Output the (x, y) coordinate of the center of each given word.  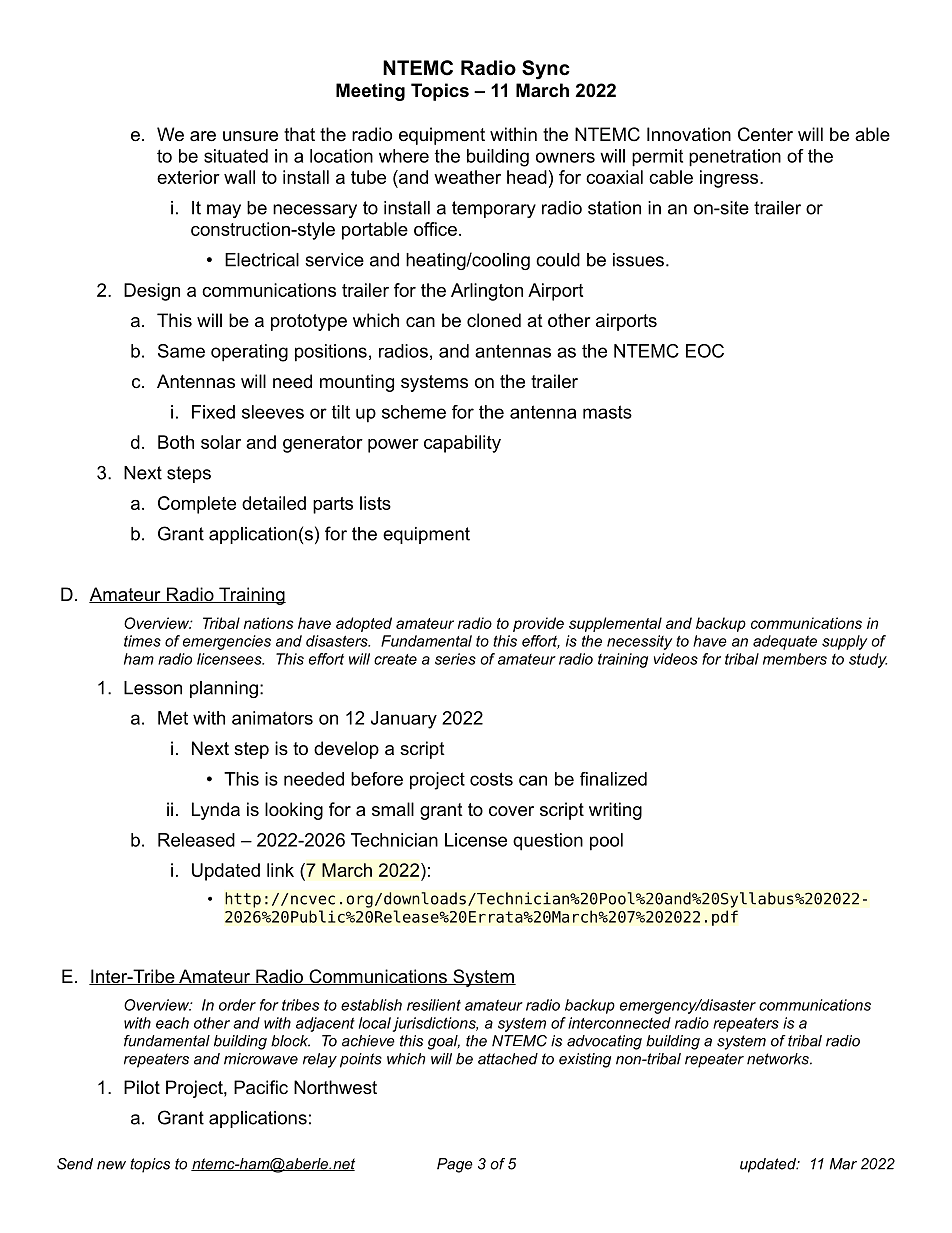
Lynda (216, 811)
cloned (494, 320)
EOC (705, 351)
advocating (604, 1042)
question (548, 842)
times (142, 641)
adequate (785, 642)
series (455, 659)
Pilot (142, 1087)
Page (455, 1165)
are (203, 136)
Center (765, 134)
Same (181, 351)
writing (615, 811)
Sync (546, 70)
